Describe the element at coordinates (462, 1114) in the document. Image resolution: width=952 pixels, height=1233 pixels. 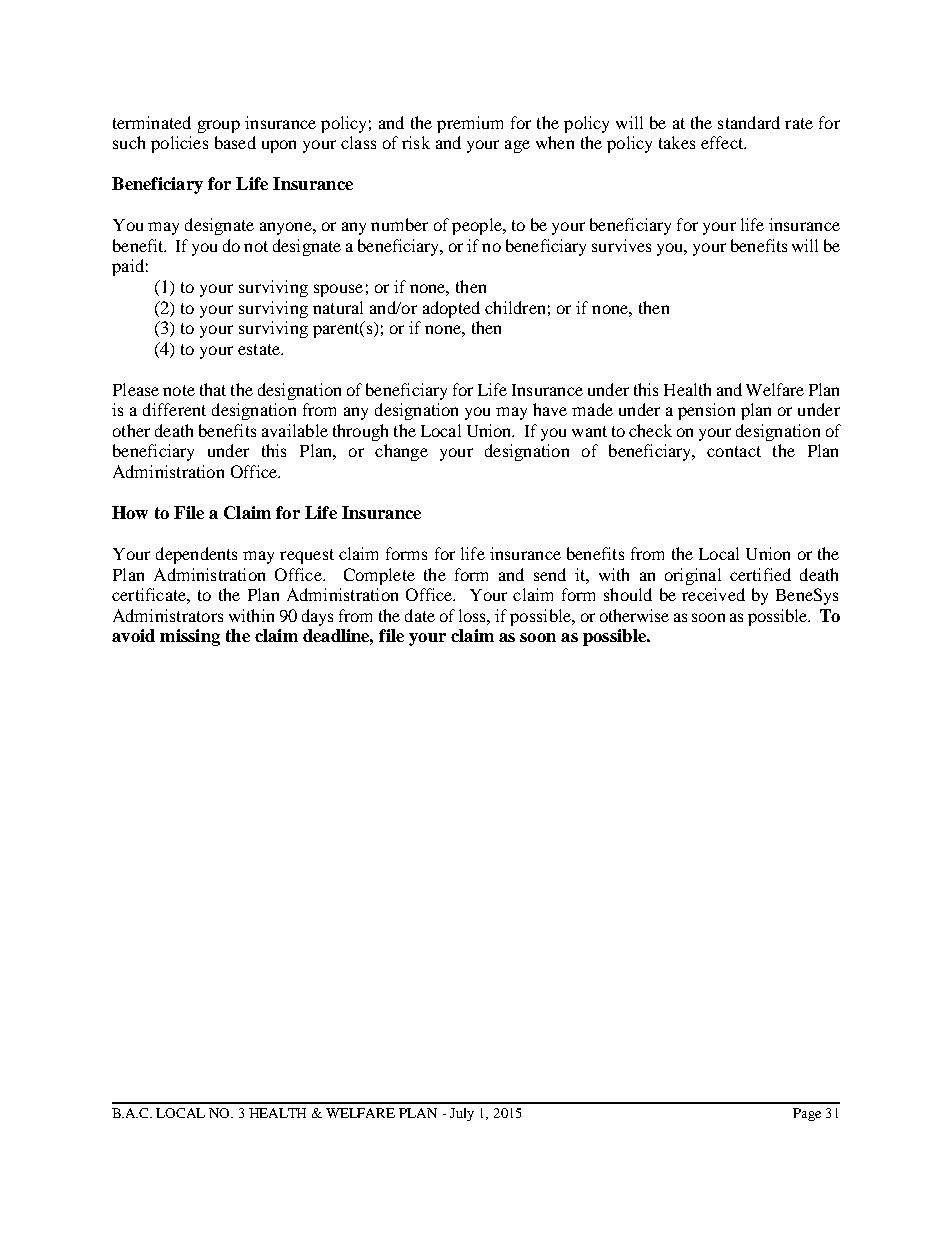
I see `July` at that location.
